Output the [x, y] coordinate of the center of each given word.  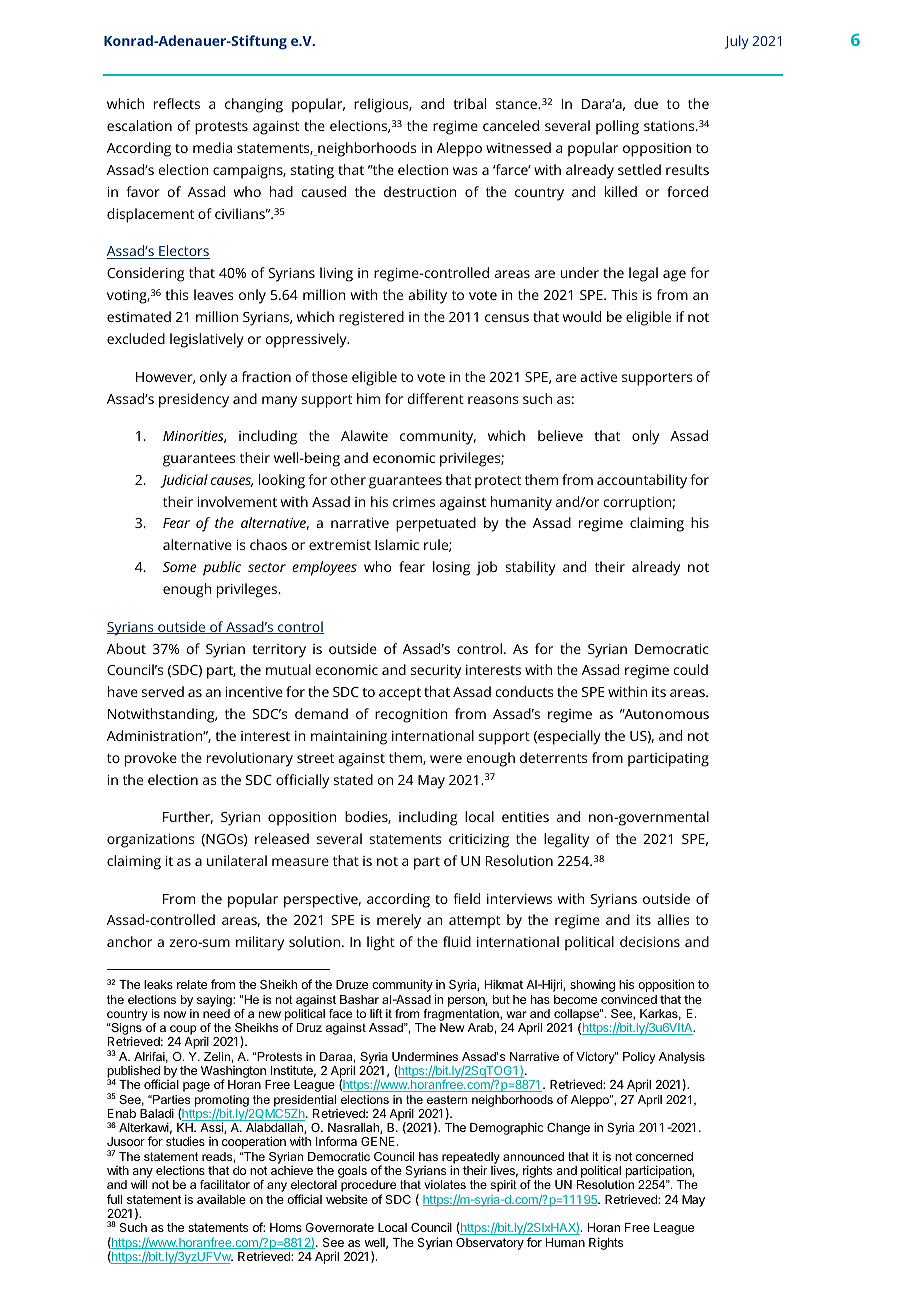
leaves [213, 294]
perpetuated [436, 524]
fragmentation [462, 1015]
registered [371, 318]
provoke [151, 759]
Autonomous [665, 714]
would [582, 316]
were [446, 759]
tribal [469, 103]
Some [179, 567]
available [221, 1199]
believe [560, 435]
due [646, 103]
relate [192, 984]
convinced [629, 999]
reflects [177, 103]
